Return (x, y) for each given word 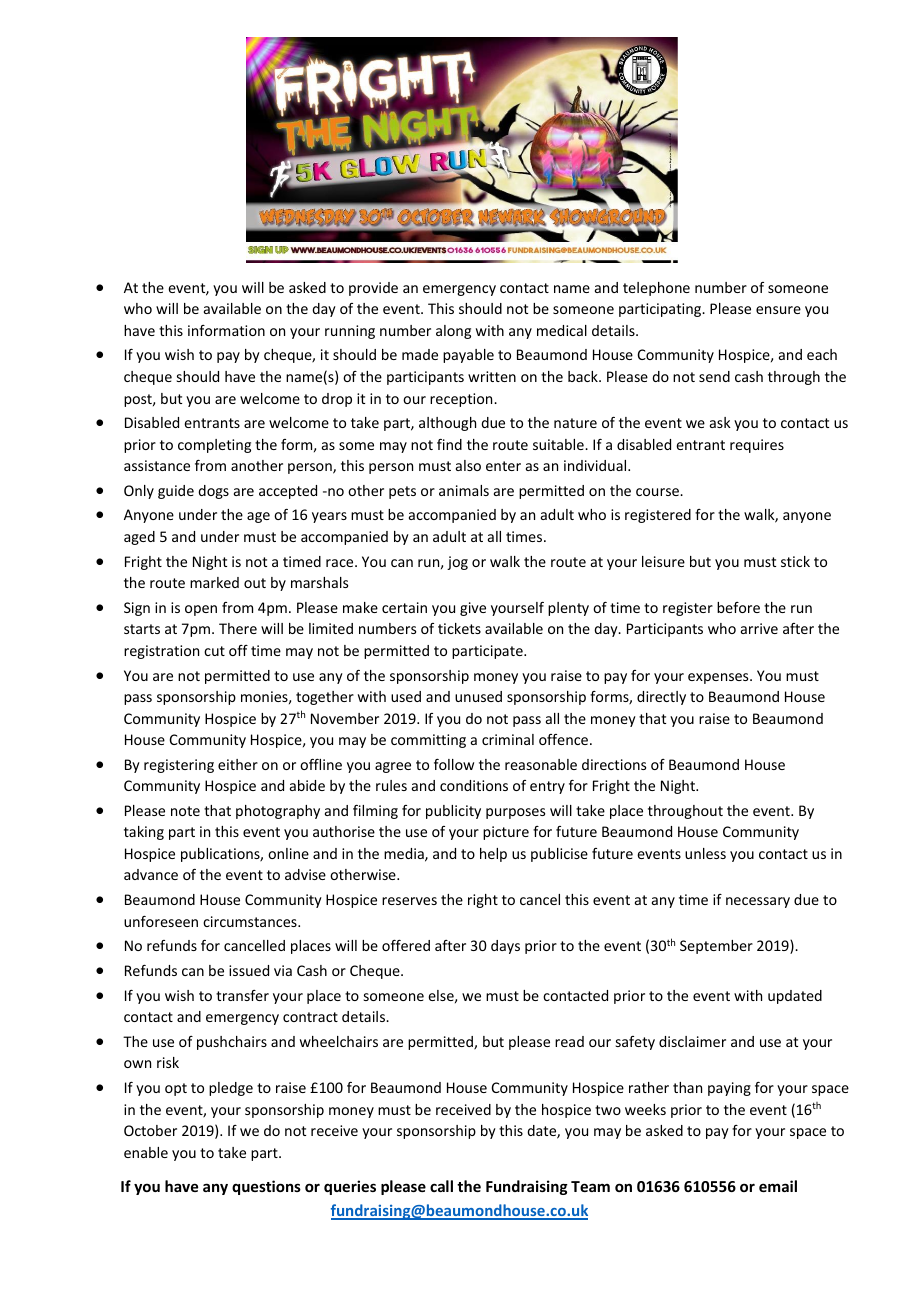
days (505, 947)
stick (795, 561)
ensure (778, 310)
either (238, 764)
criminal (508, 739)
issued (249, 970)
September (716, 947)
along (453, 332)
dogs (213, 492)
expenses (719, 678)
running (350, 332)
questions (266, 1187)
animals (464, 490)
